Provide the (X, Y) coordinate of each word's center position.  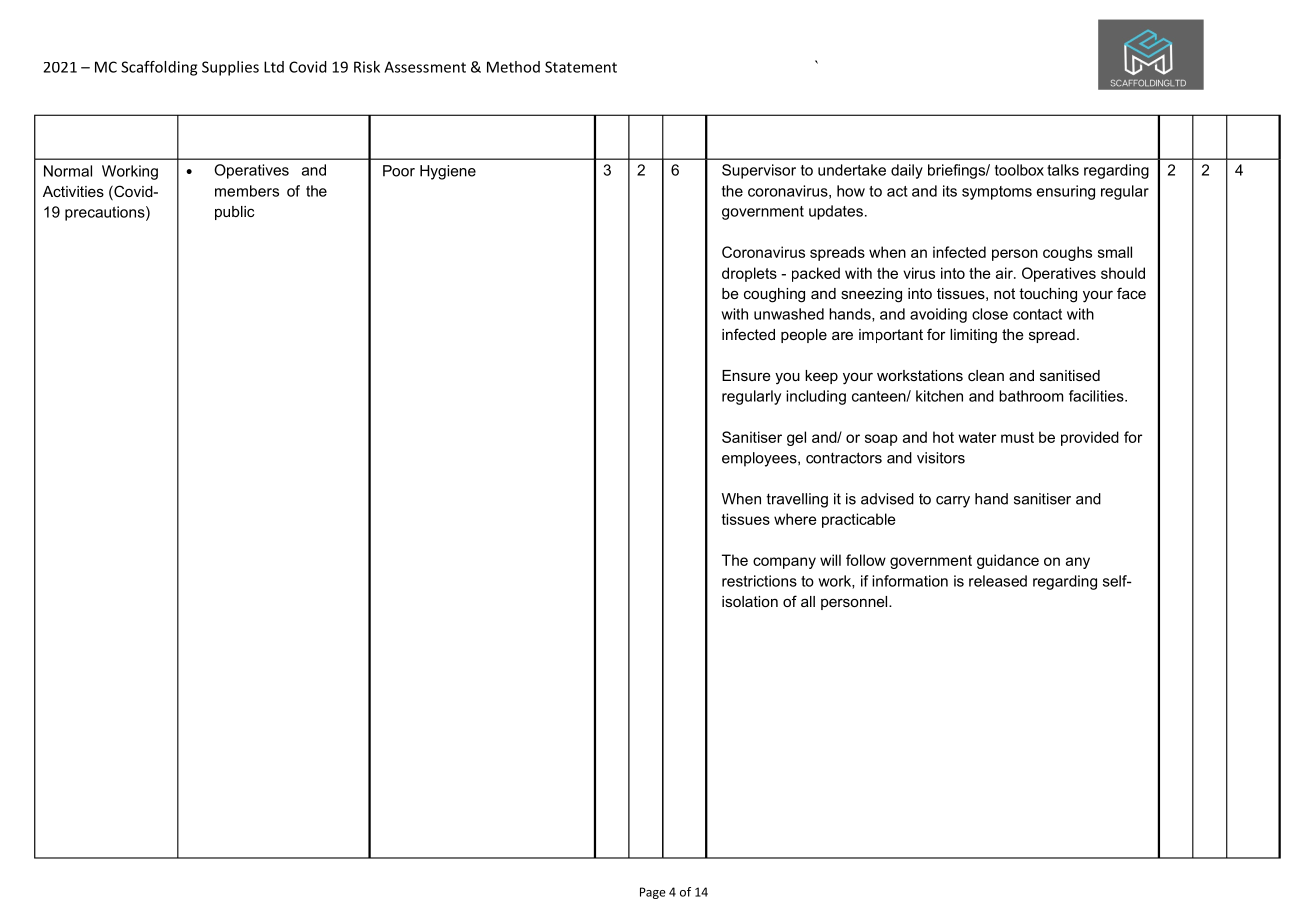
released (998, 581)
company (784, 563)
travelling (797, 500)
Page (653, 893)
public (234, 213)
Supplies (230, 68)
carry (953, 502)
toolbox (1019, 170)
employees (760, 459)
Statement (581, 67)
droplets (749, 274)
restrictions (759, 581)
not (1004, 293)
